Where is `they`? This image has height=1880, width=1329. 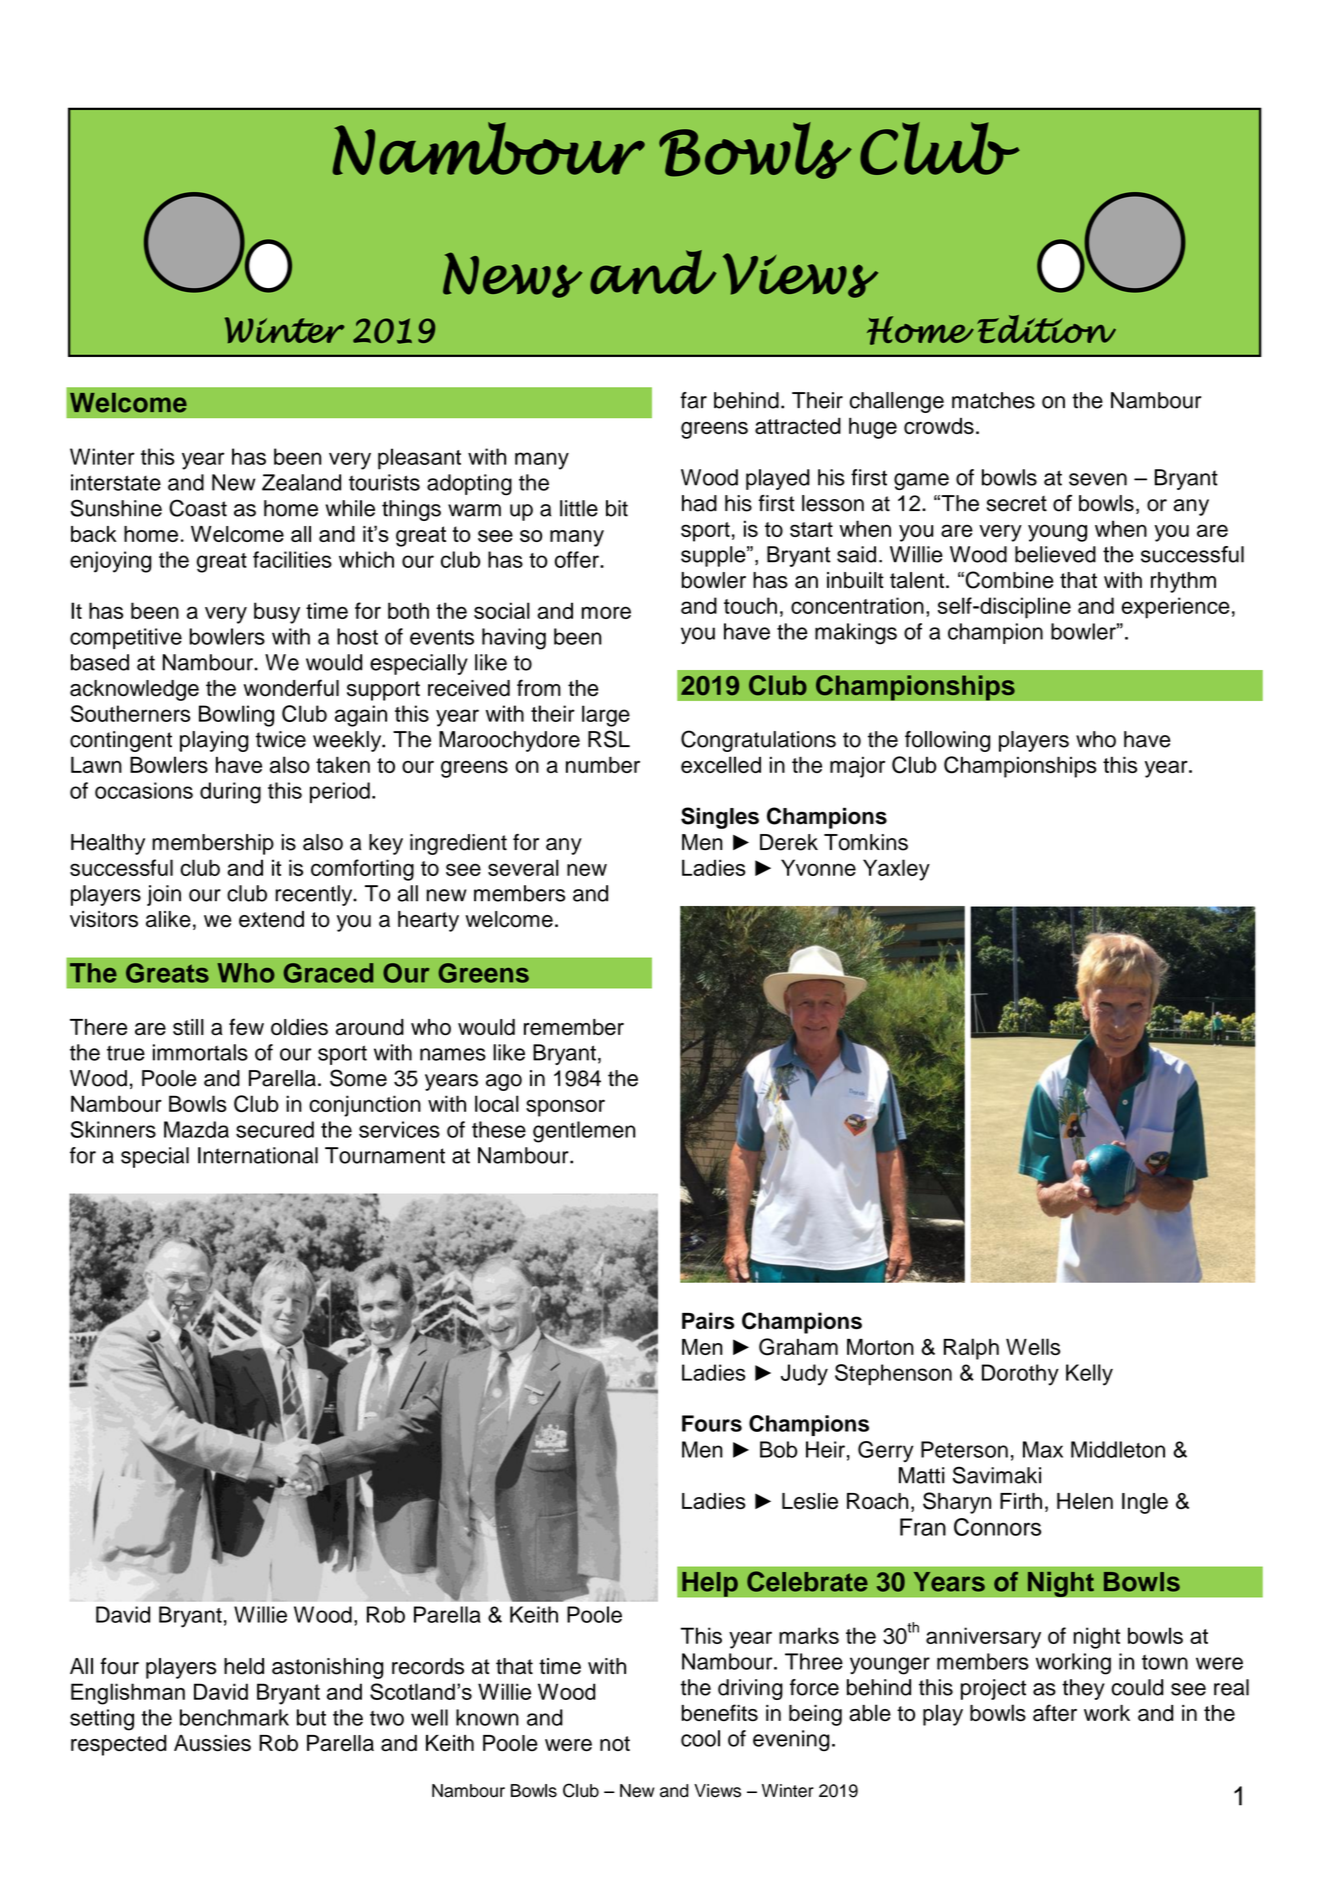 they is located at coordinates (1083, 1689).
